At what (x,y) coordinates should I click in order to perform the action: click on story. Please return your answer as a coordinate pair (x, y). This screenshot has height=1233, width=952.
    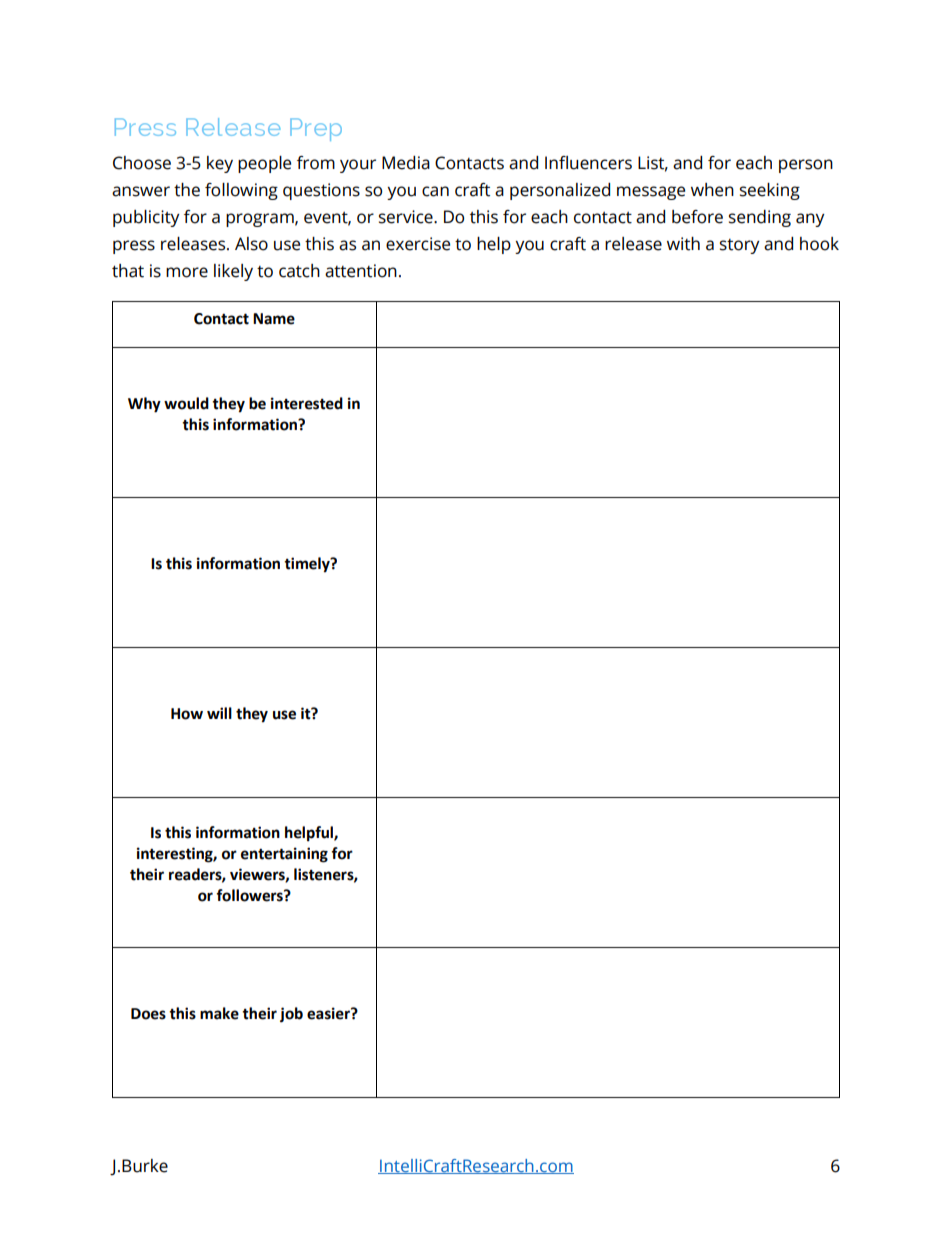
    Looking at the image, I should click on (740, 246).
